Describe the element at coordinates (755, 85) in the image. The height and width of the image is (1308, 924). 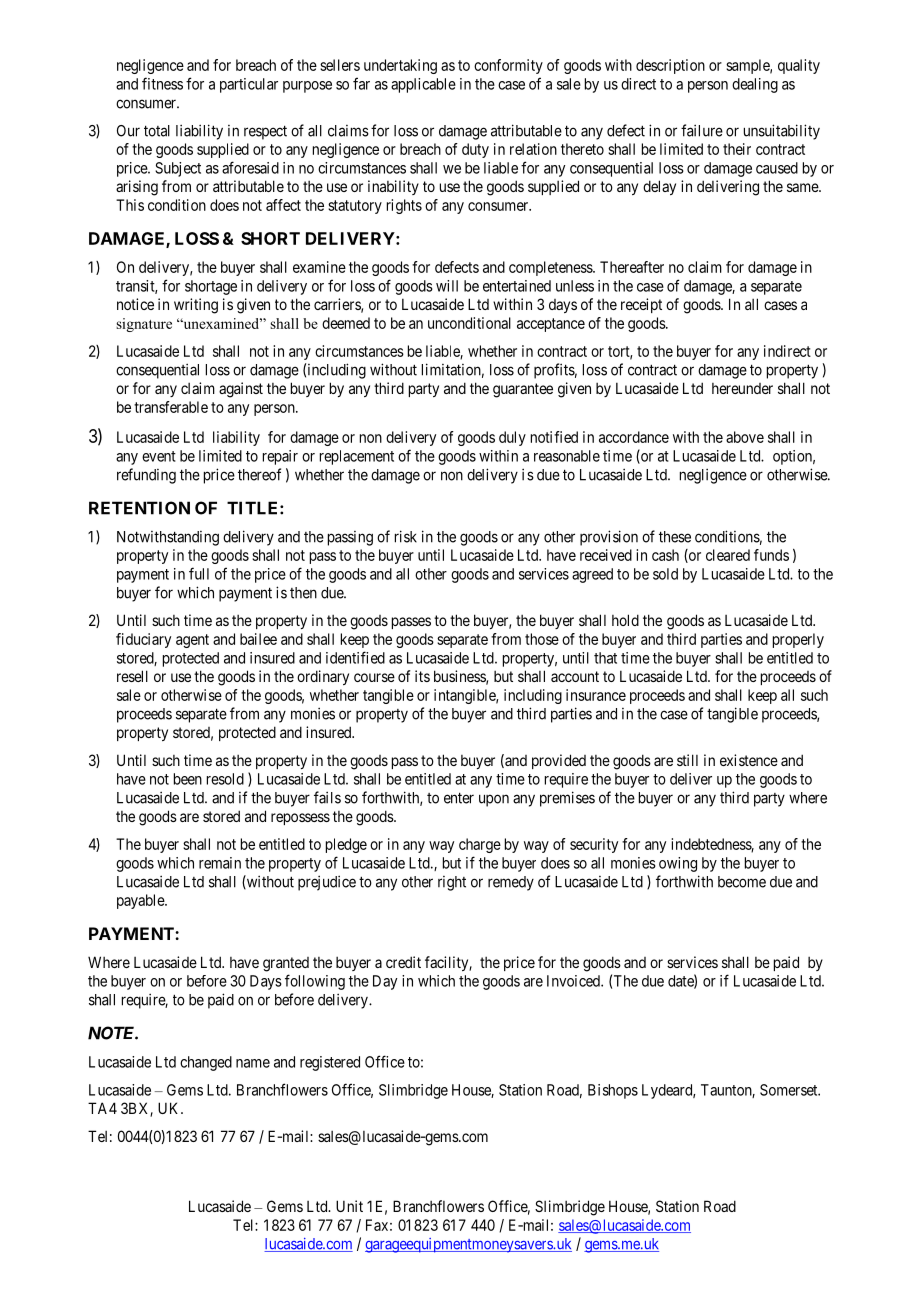
I see `dealing` at that location.
